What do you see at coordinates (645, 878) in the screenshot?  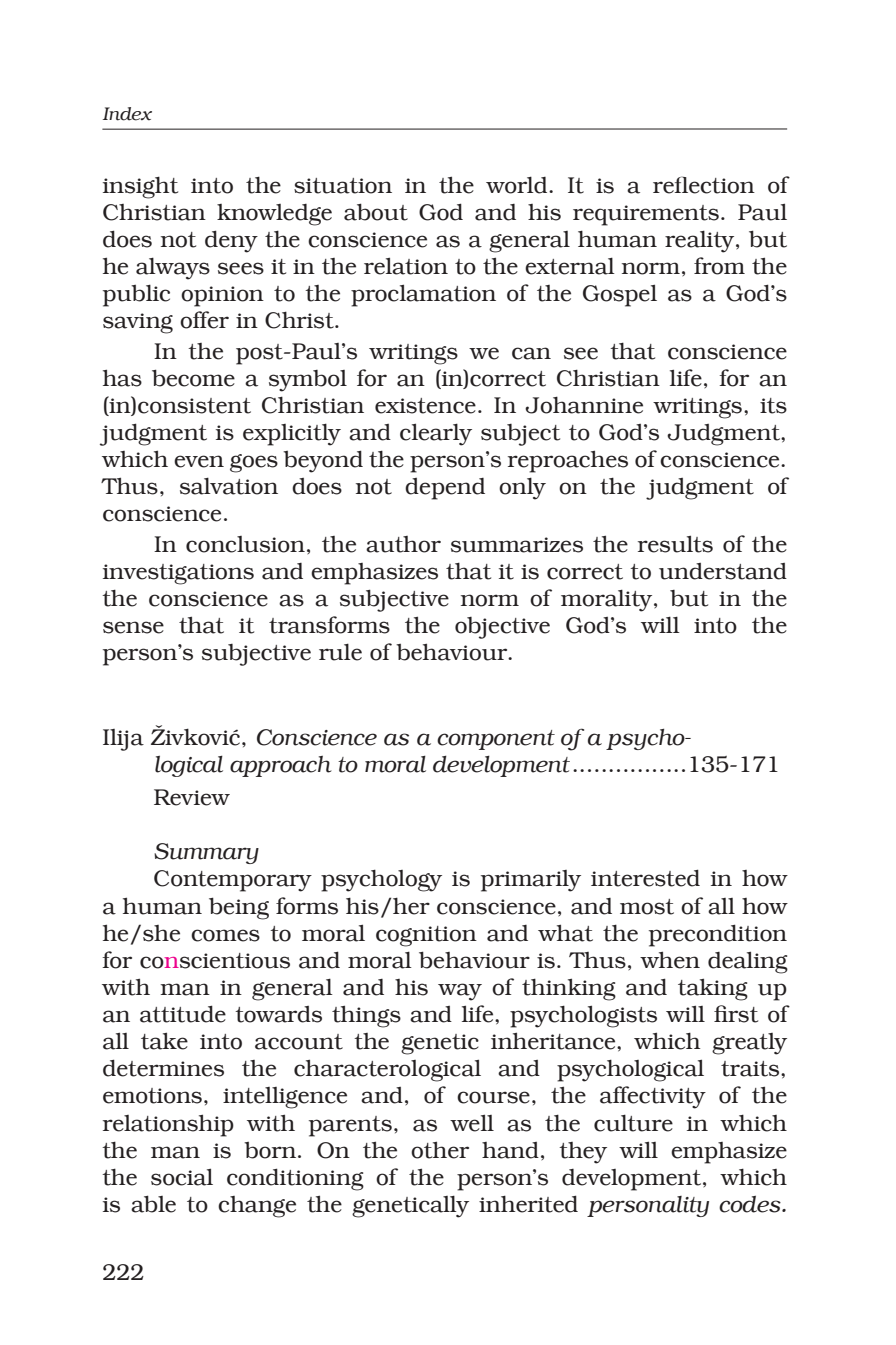 I see `interested` at bounding box center [645, 878].
